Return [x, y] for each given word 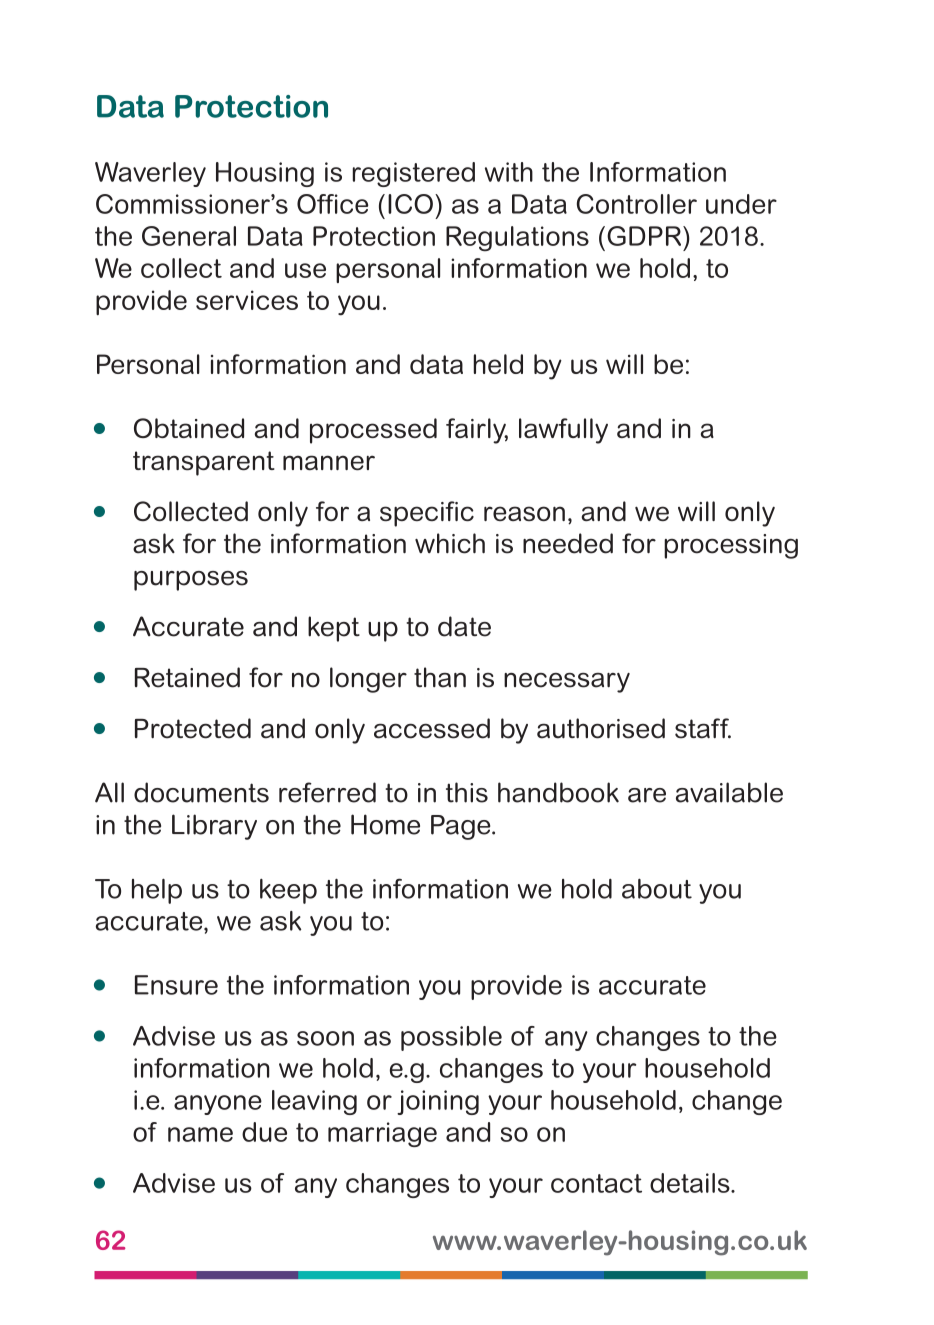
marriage [382, 1134]
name [200, 1134]
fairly [477, 431]
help [157, 891]
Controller [637, 204]
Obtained [189, 428]
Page [462, 827]
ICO [410, 204]
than [440, 677]
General [189, 236]
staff [703, 728]
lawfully [563, 431]
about [657, 888]
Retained [187, 677]
